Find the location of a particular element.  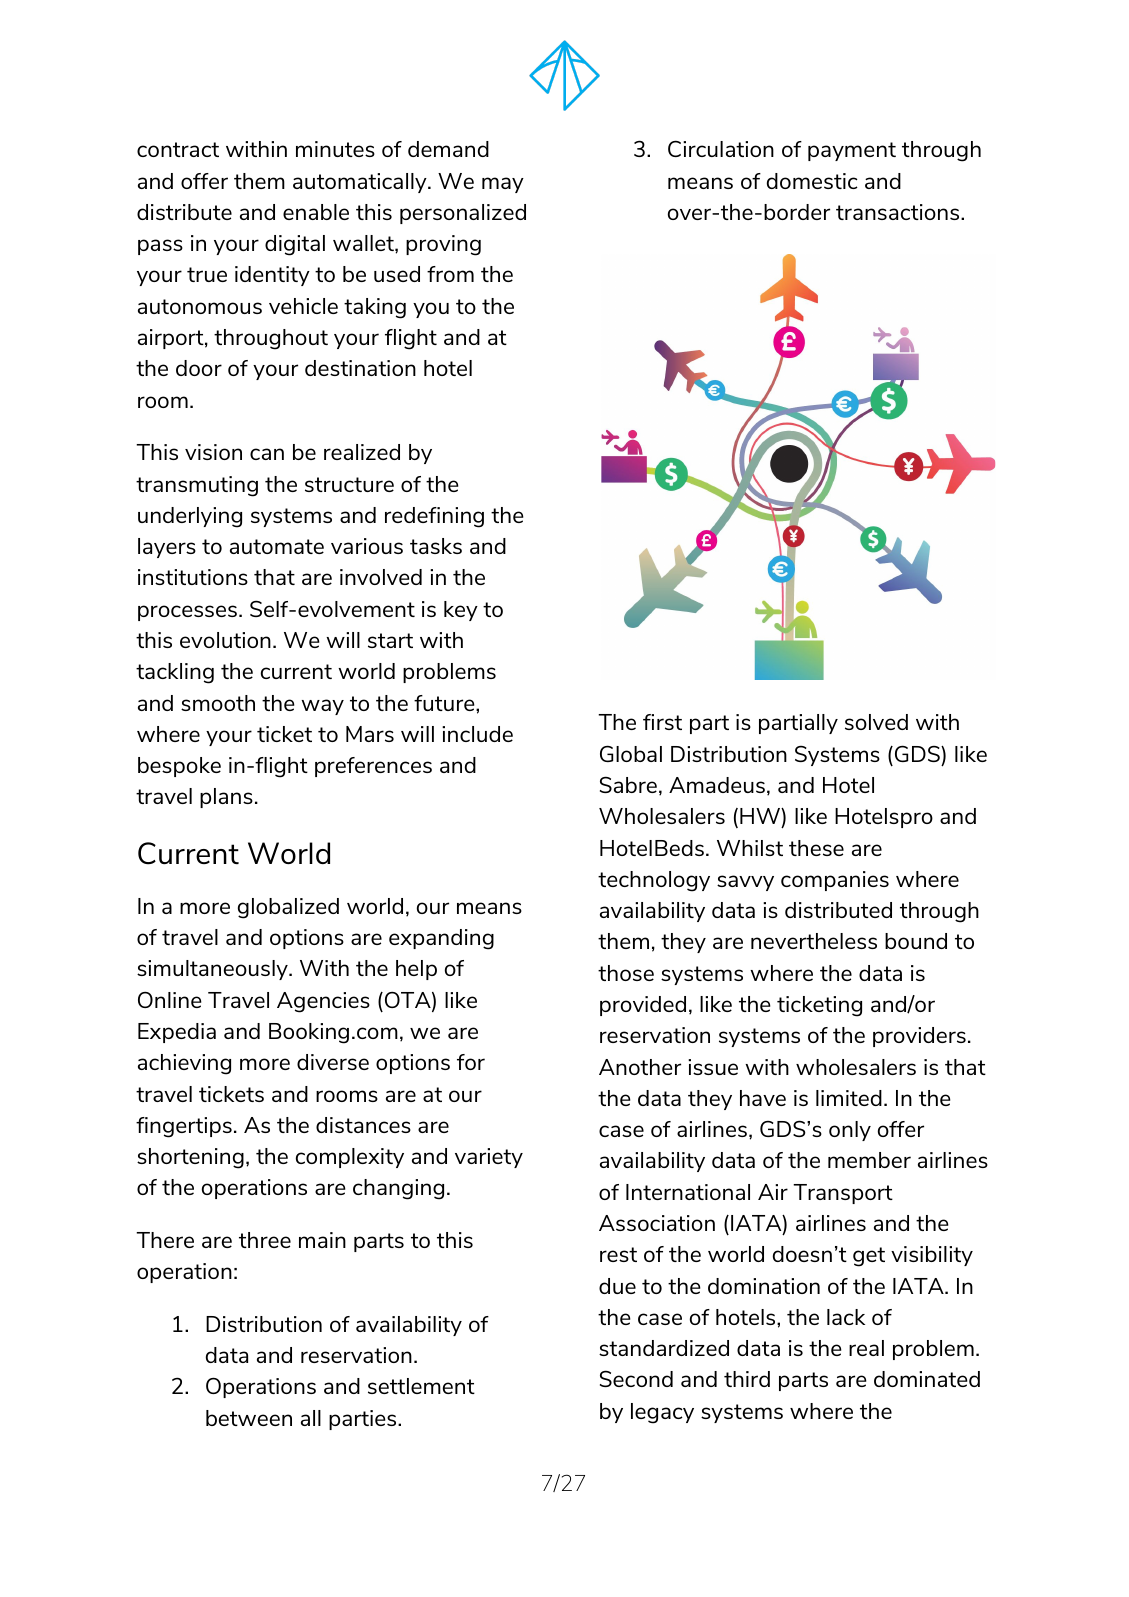

may is located at coordinates (503, 185).
